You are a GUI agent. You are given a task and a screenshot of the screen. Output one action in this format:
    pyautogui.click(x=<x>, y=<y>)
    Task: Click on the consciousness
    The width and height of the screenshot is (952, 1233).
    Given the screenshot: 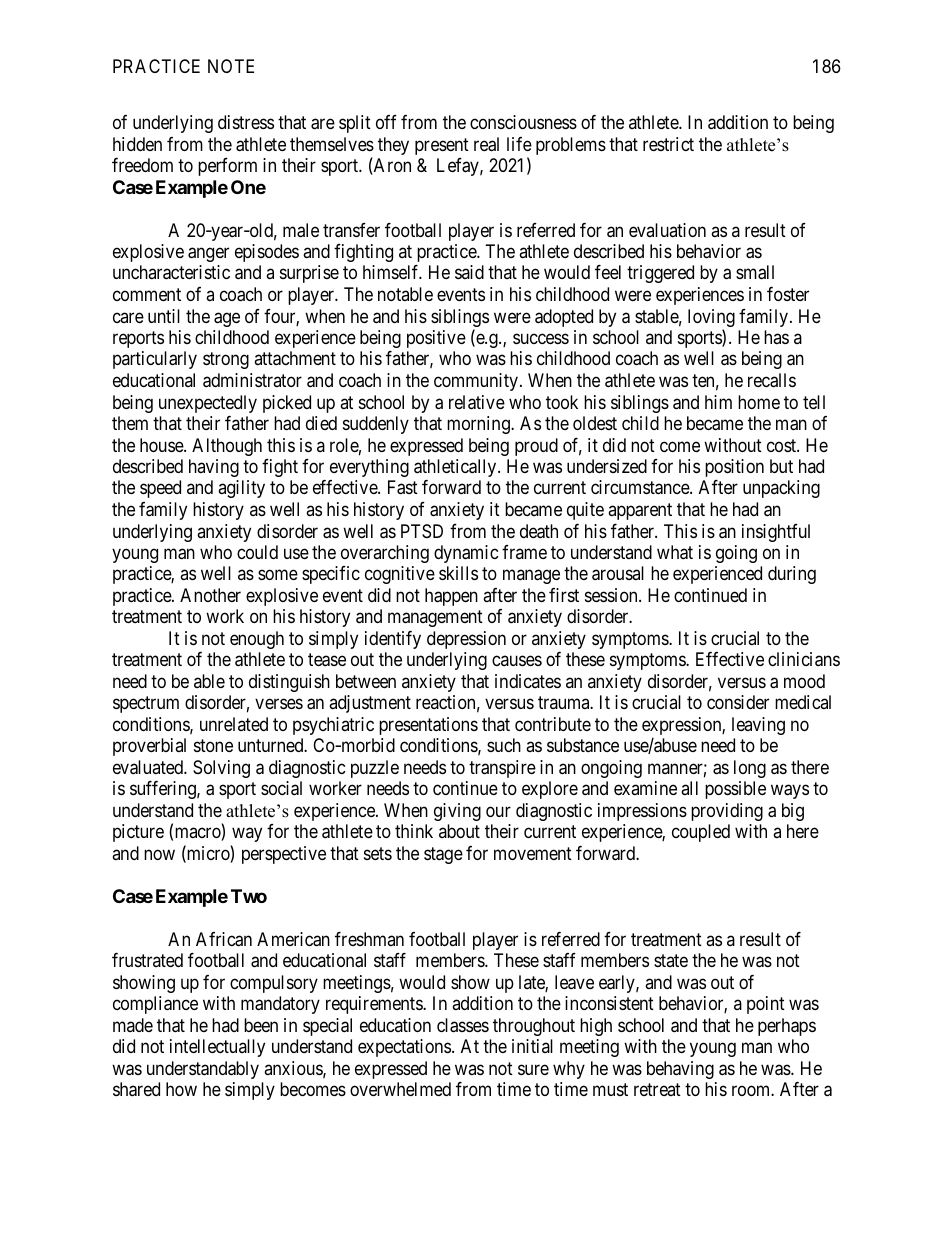 What is the action you would take?
    pyautogui.click(x=523, y=122)
